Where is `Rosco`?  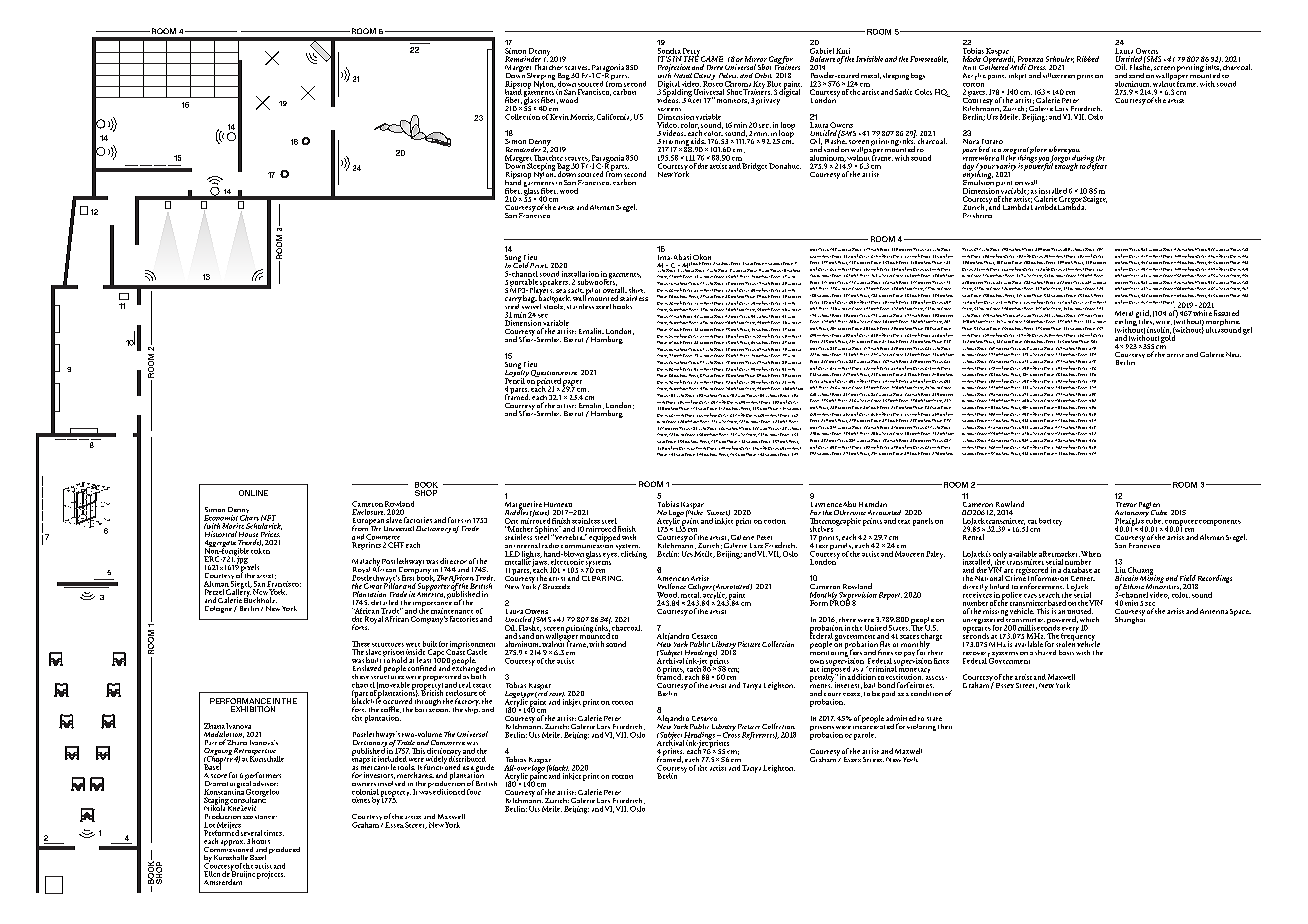
Rosco is located at coordinates (713, 83).
